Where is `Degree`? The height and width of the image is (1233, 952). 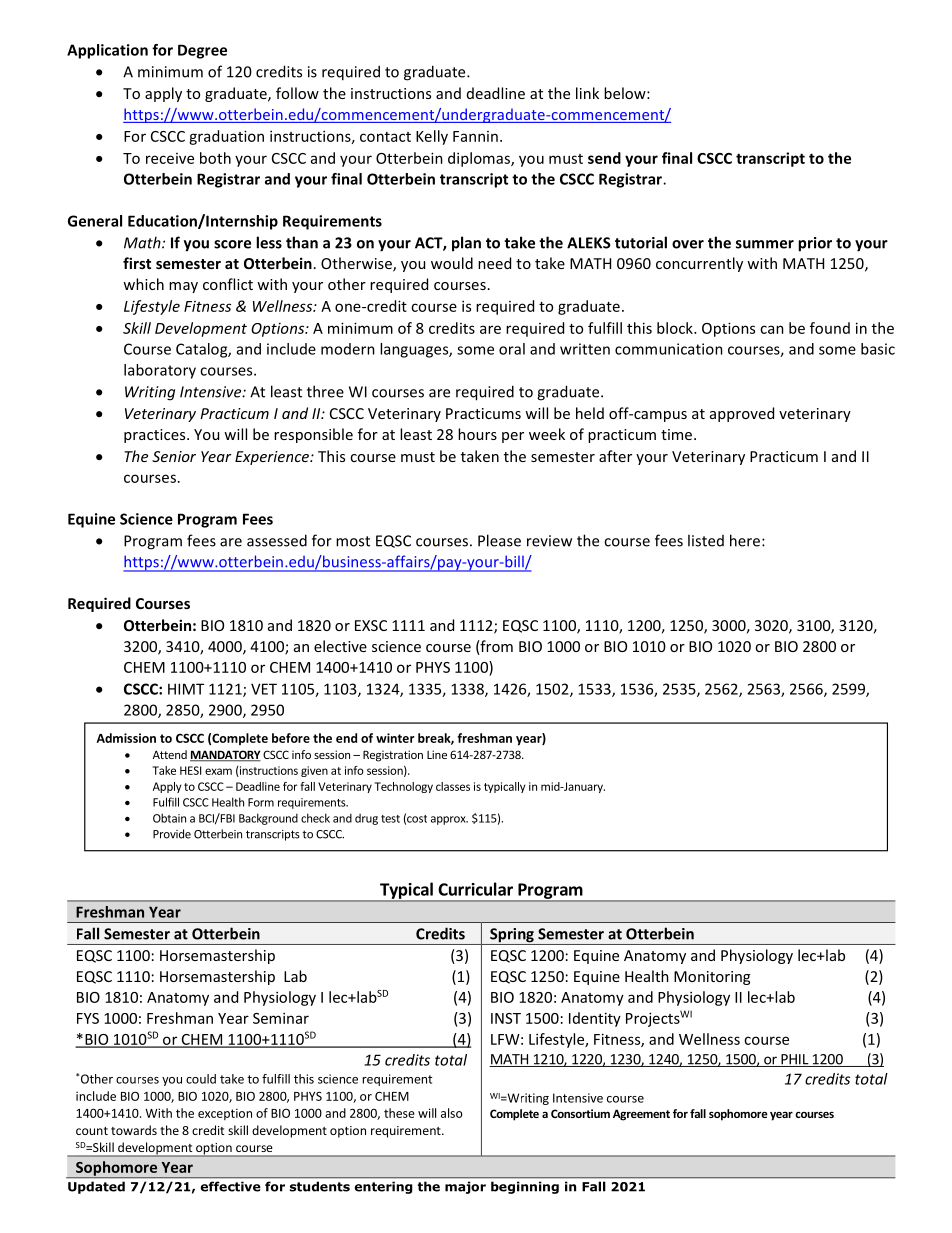
Degree is located at coordinates (202, 51).
